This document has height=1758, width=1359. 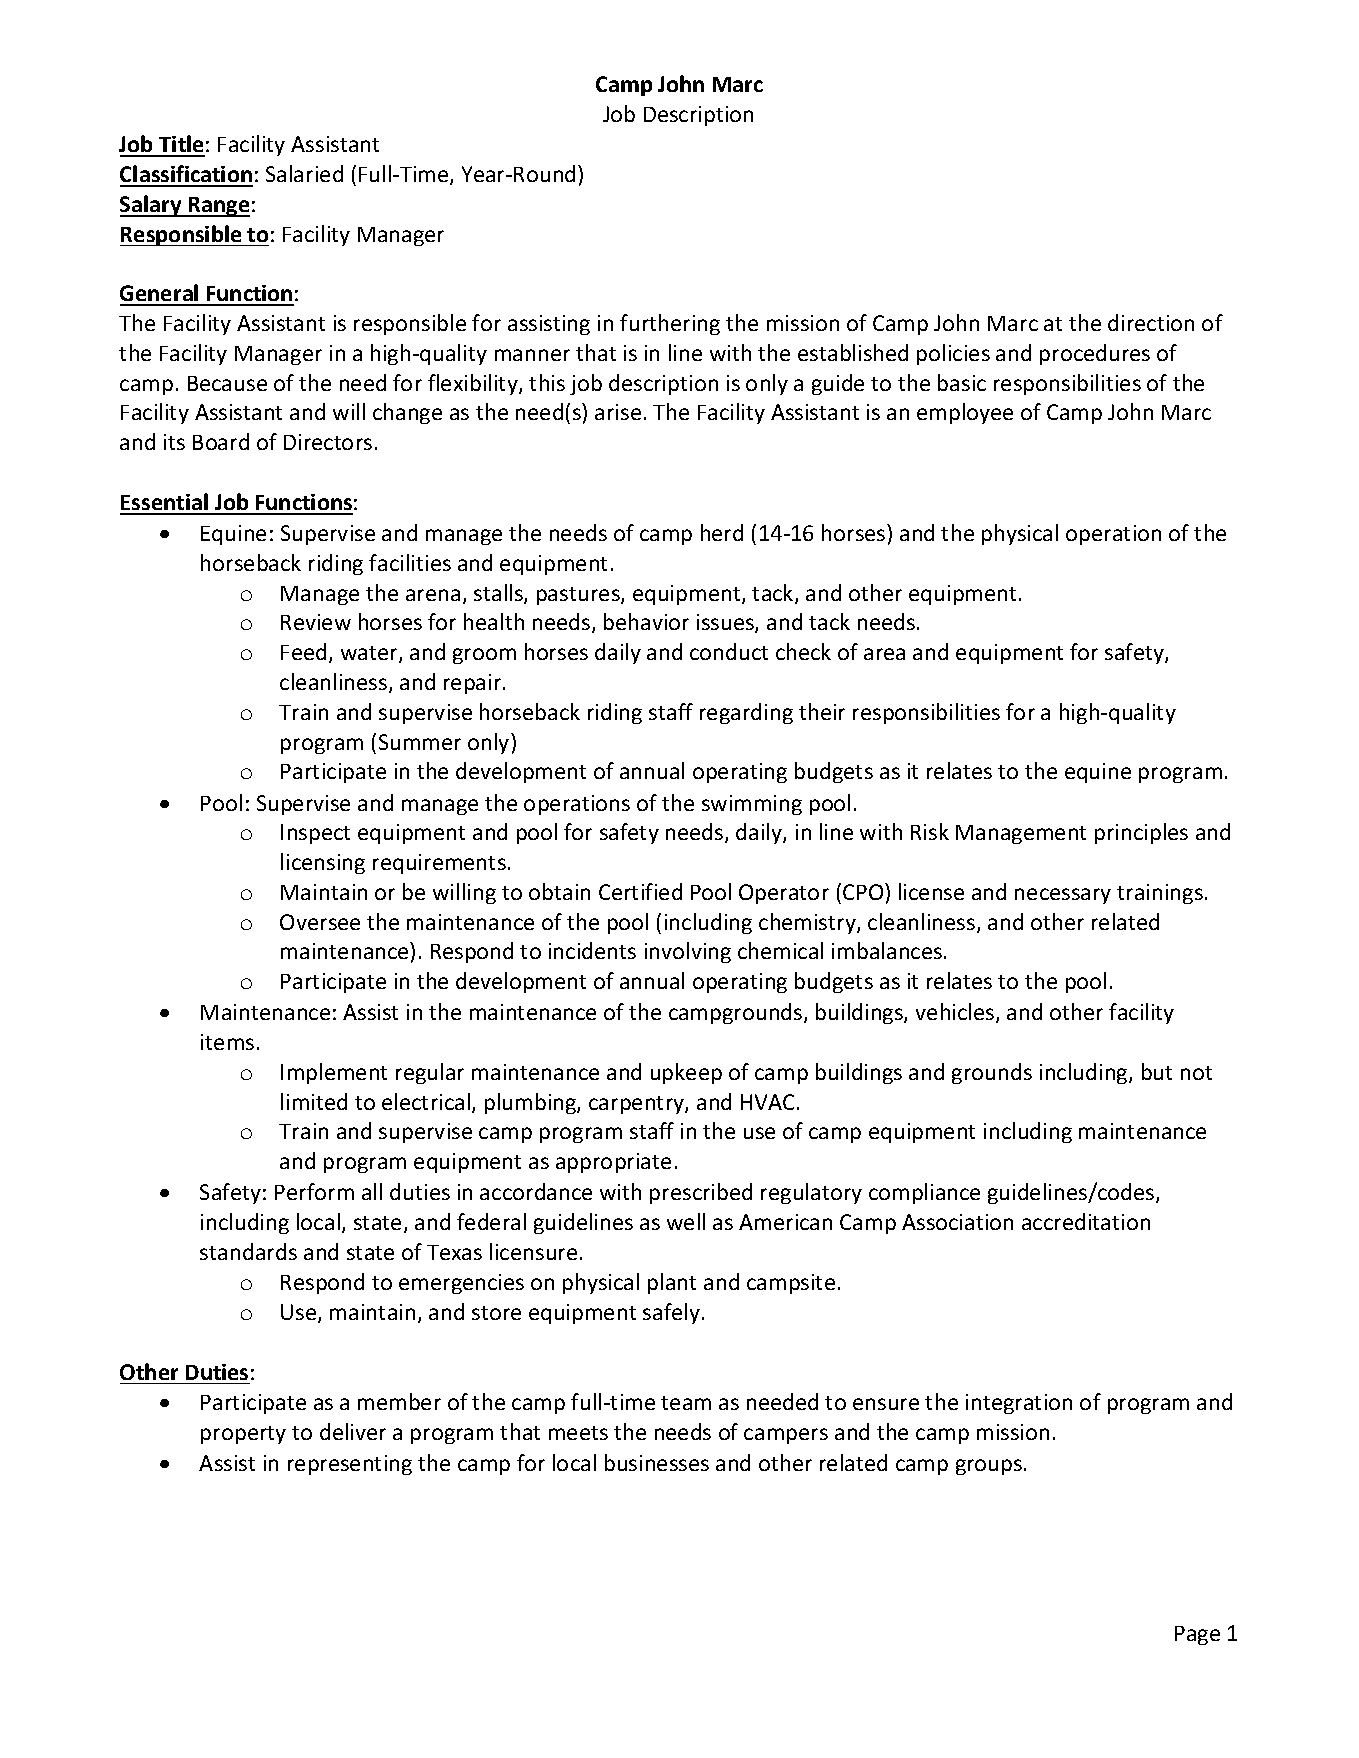 What do you see at coordinates (670, 324) in the document?
I see `furthering` at bounding box center [670, 324].
